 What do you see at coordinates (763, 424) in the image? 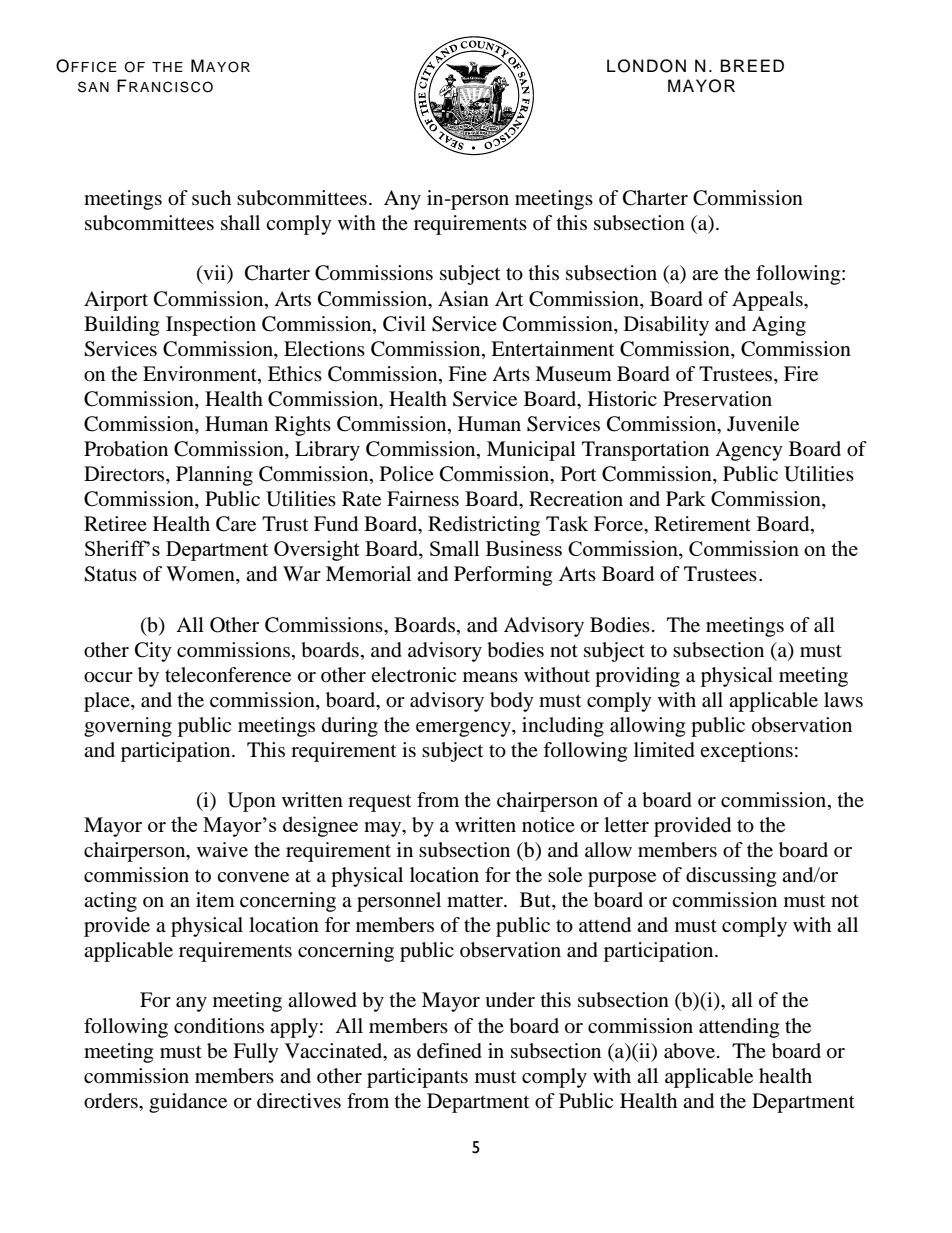
I see `Juvenile` at bounding box center [763, 424].
